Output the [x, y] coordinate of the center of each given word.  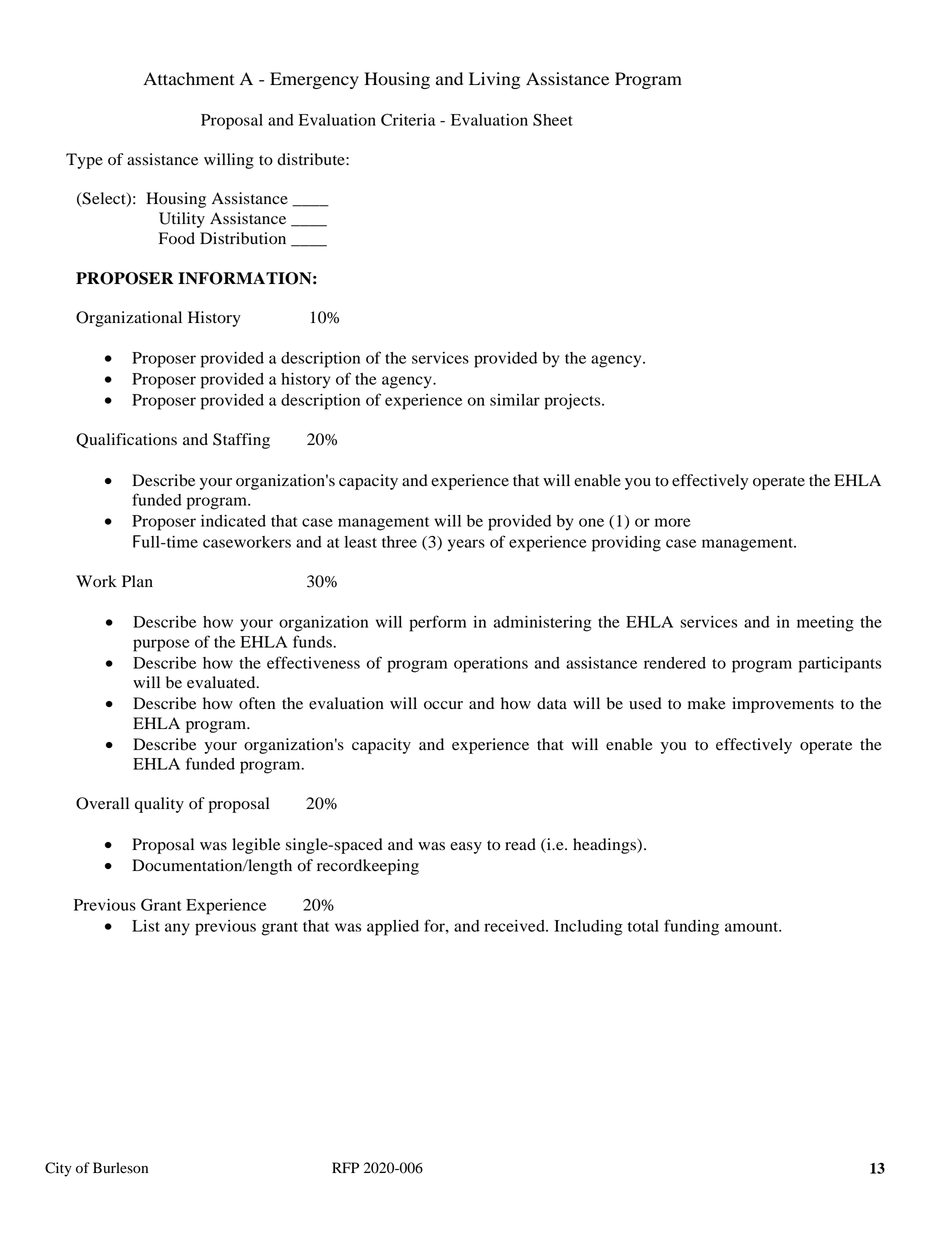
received [515, 926]
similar [515, 400]
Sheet [553, 119]
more [673, 522]
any [177, 929]
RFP [345, 1167]
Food [177, 238]
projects [573, 402]
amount [753, 927]
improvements [783, 705]
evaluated [222, 682]
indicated [233, 521]
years [466, 545]
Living [494, 80]
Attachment [188, 79]
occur [443, 705]
